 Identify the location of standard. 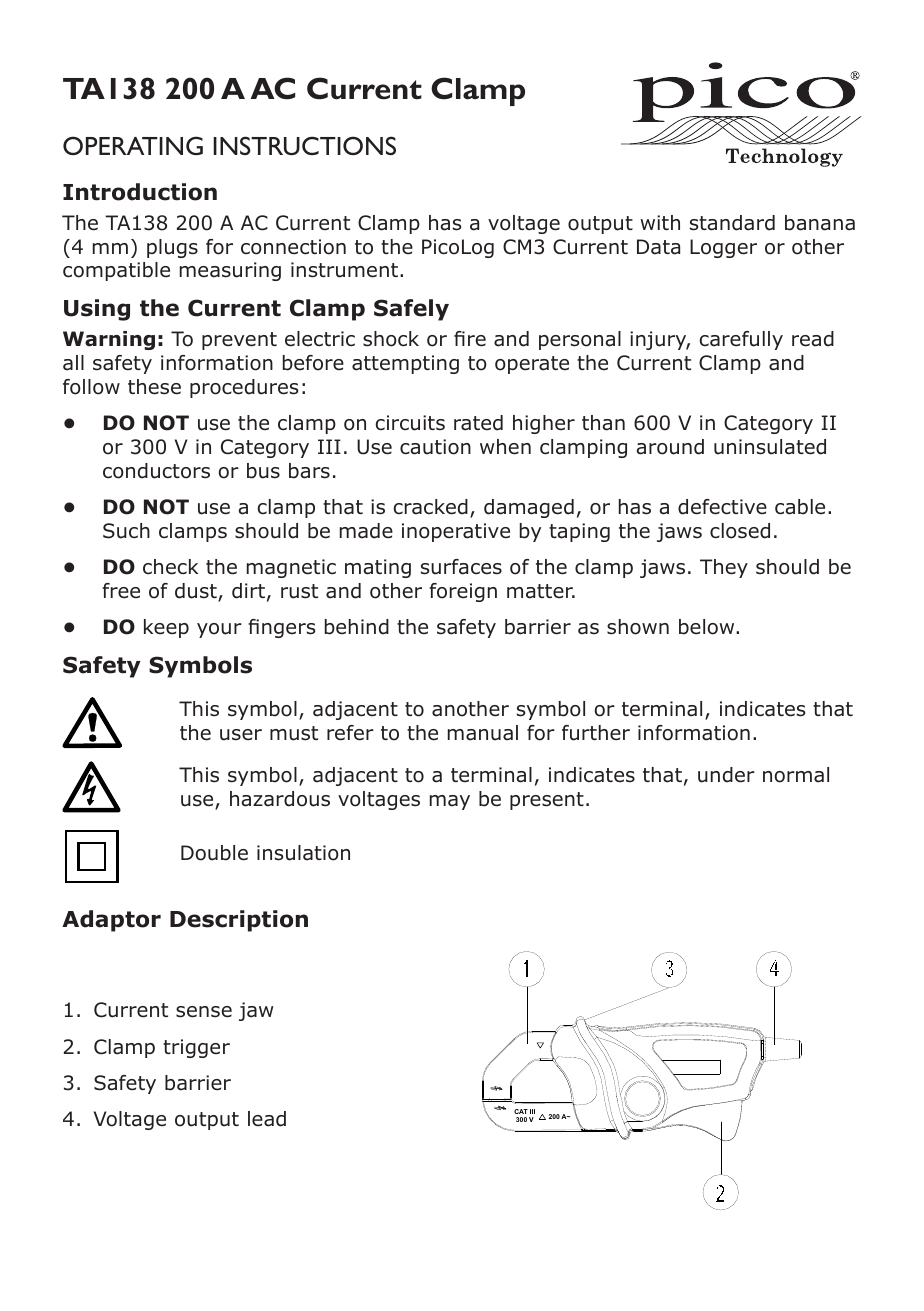
(732, 223).
